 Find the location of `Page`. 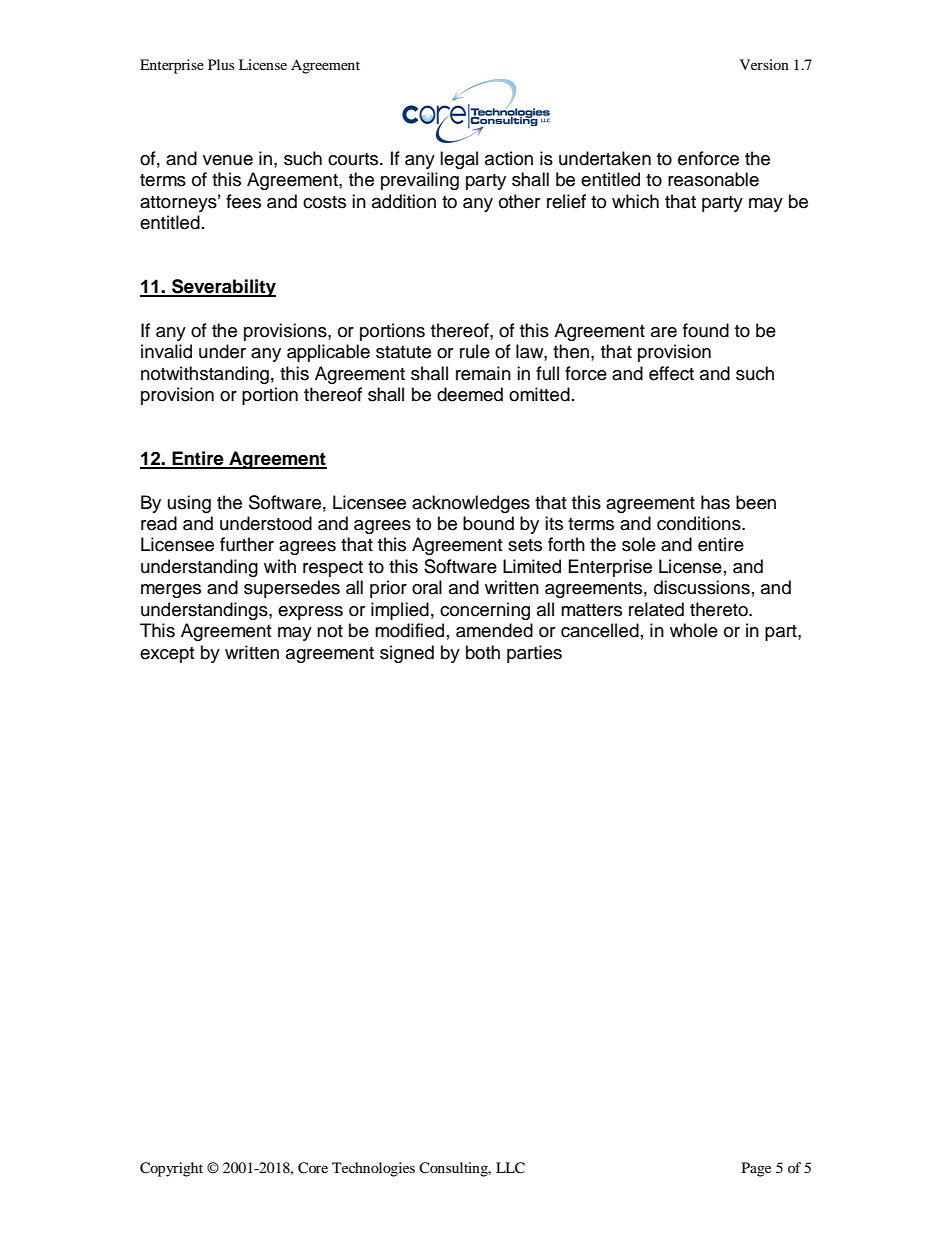

Page is located at coordinates (756, 1169).
